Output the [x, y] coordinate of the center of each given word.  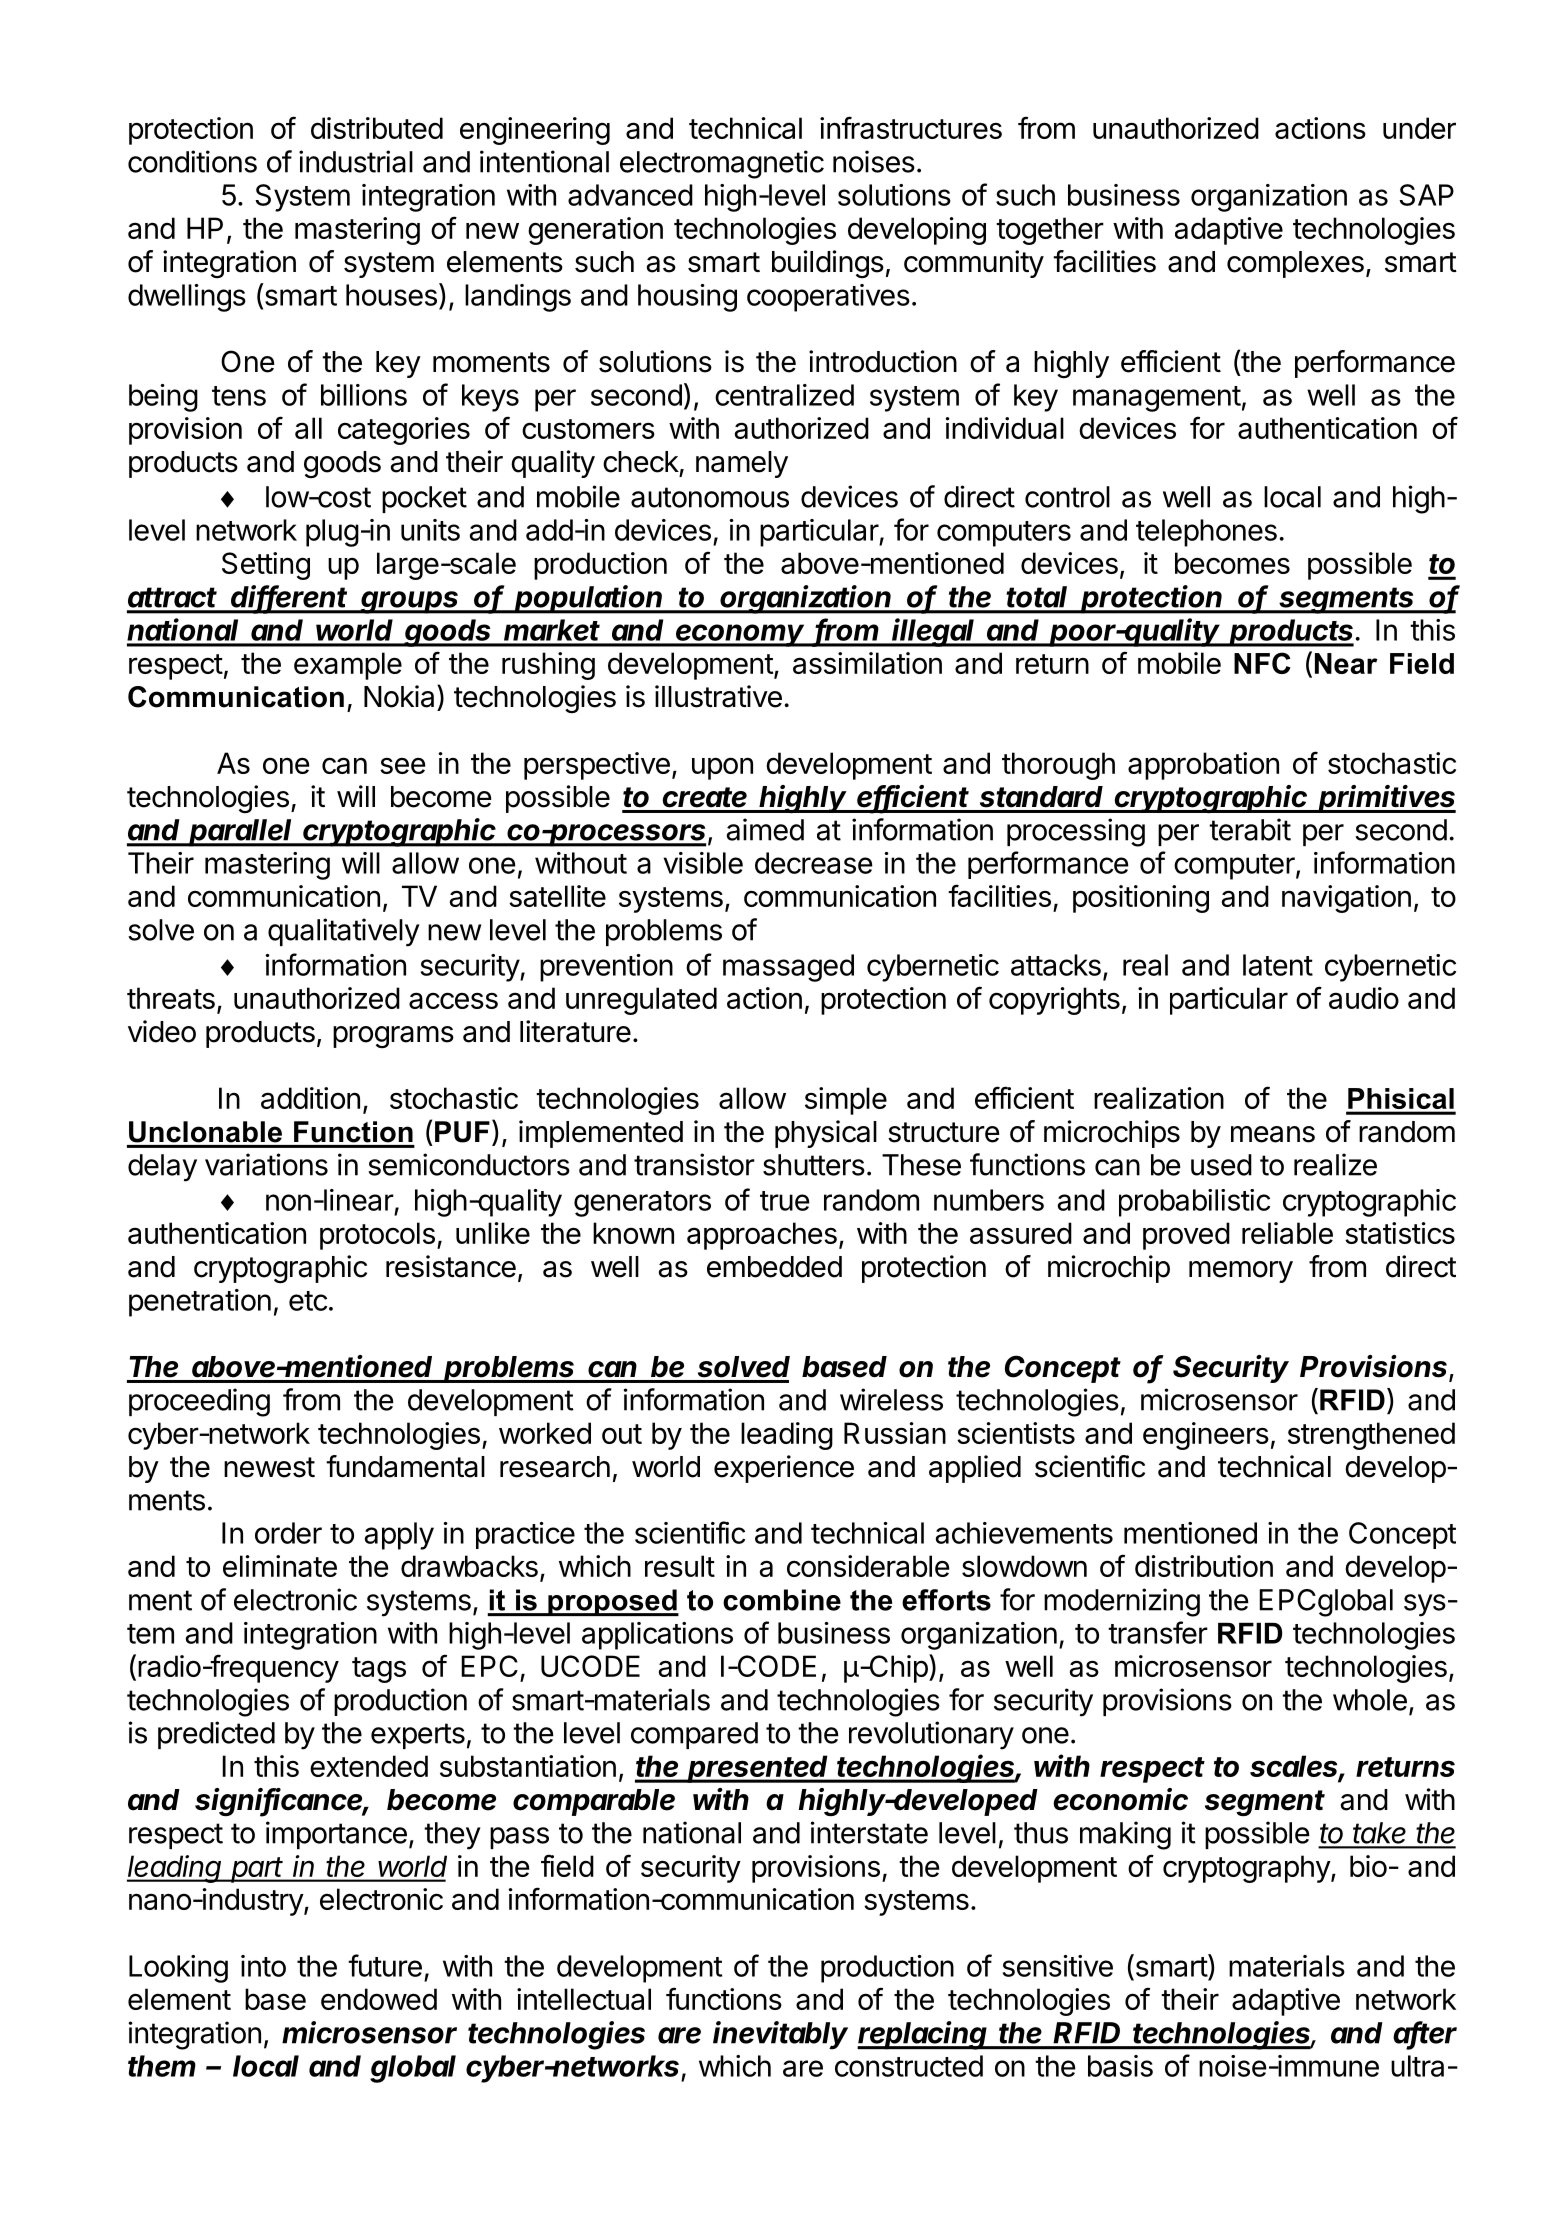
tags [379, 1670]
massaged [788, 968]
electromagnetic [722, 164]
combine [782, 1600]
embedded [774, 1267]
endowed [379, 1999]
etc [308, 1301]
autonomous [710, 497]
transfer [1158, 1632]
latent [1278, 965]
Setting [266, 566]
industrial [356, 161]
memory [1241, 1272]
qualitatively [344, 932]
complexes [1295, 264]
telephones [1206, 533]
